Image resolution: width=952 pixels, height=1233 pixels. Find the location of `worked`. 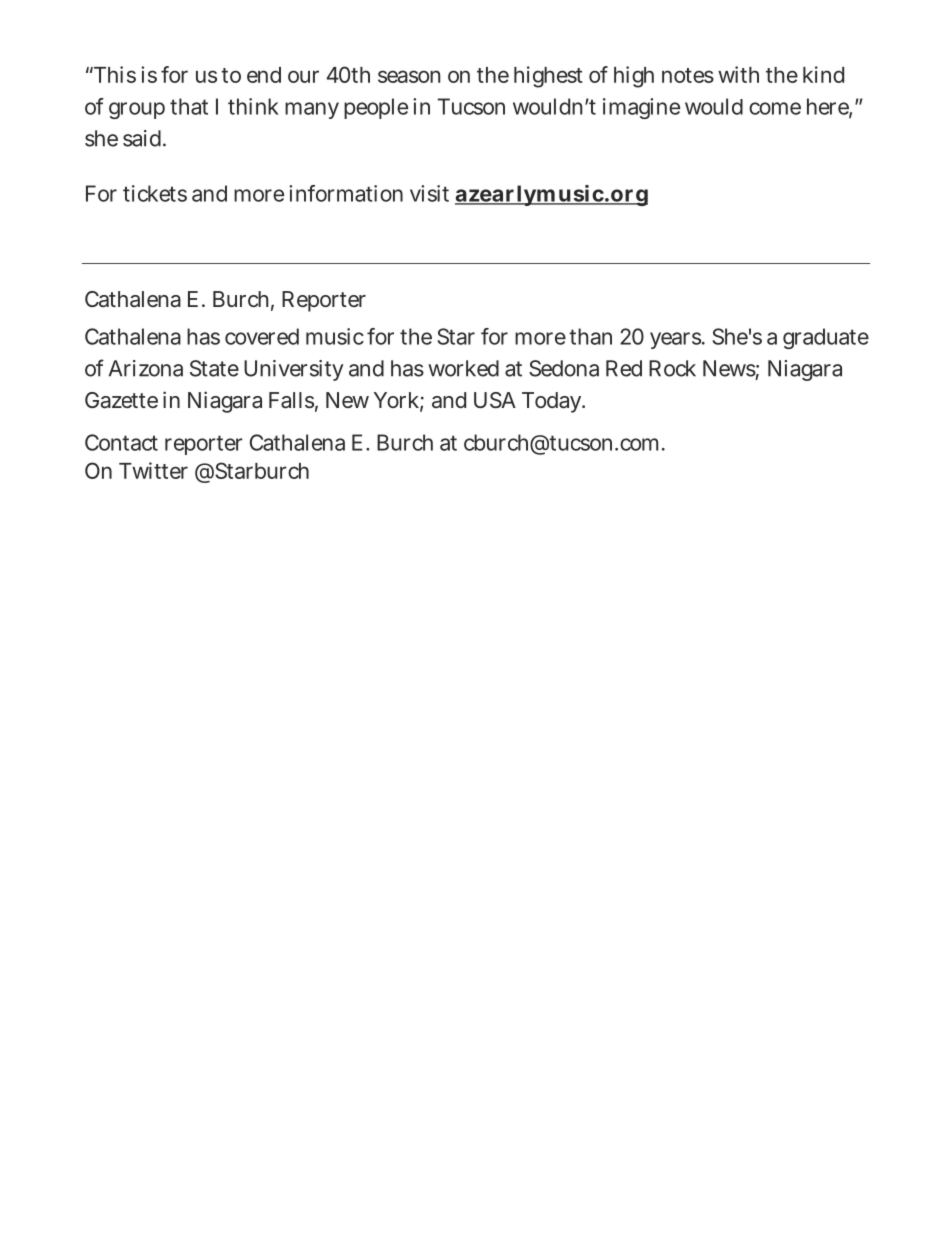

worked is located at coordinates (463, 368).
